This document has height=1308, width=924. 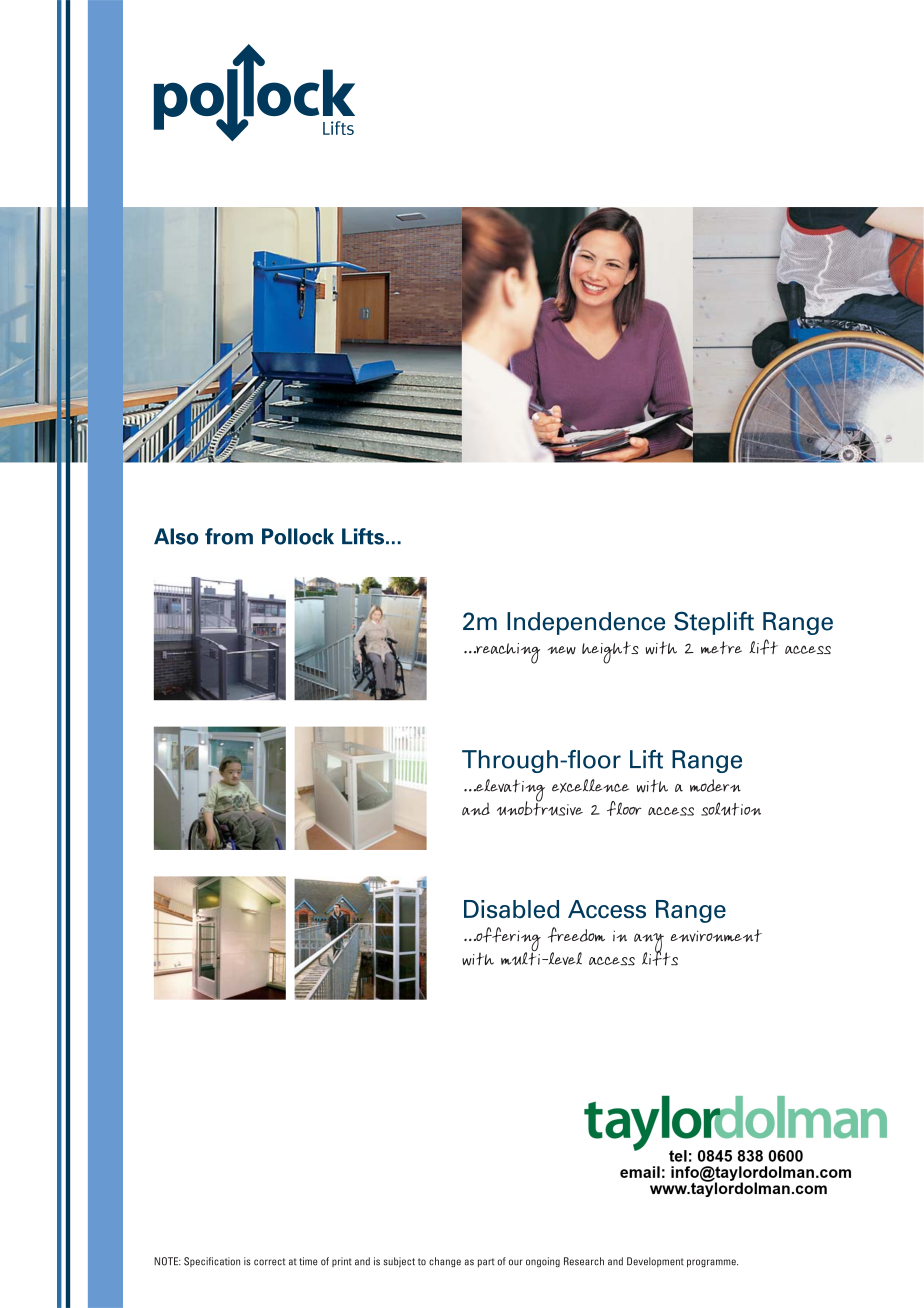 I want to click on from, so click(x=229, y=536).
